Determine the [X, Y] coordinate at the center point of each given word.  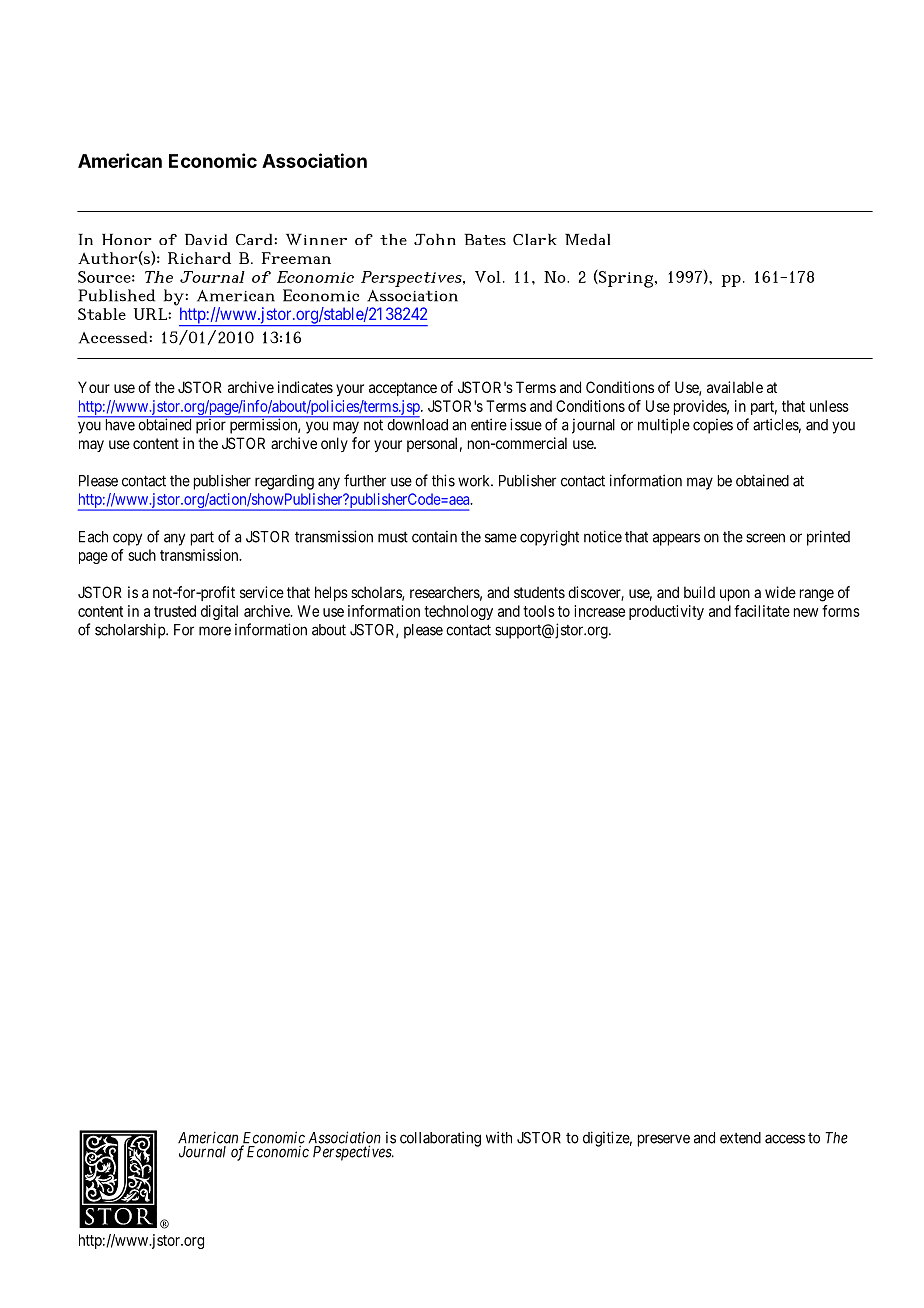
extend [740, 1138]
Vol [488, 277]
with [499, 1137]
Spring [625, 278]
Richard [199, 258]
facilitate [762, 611]
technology [458, 612]
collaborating [440, 1139]
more [215, 631]
